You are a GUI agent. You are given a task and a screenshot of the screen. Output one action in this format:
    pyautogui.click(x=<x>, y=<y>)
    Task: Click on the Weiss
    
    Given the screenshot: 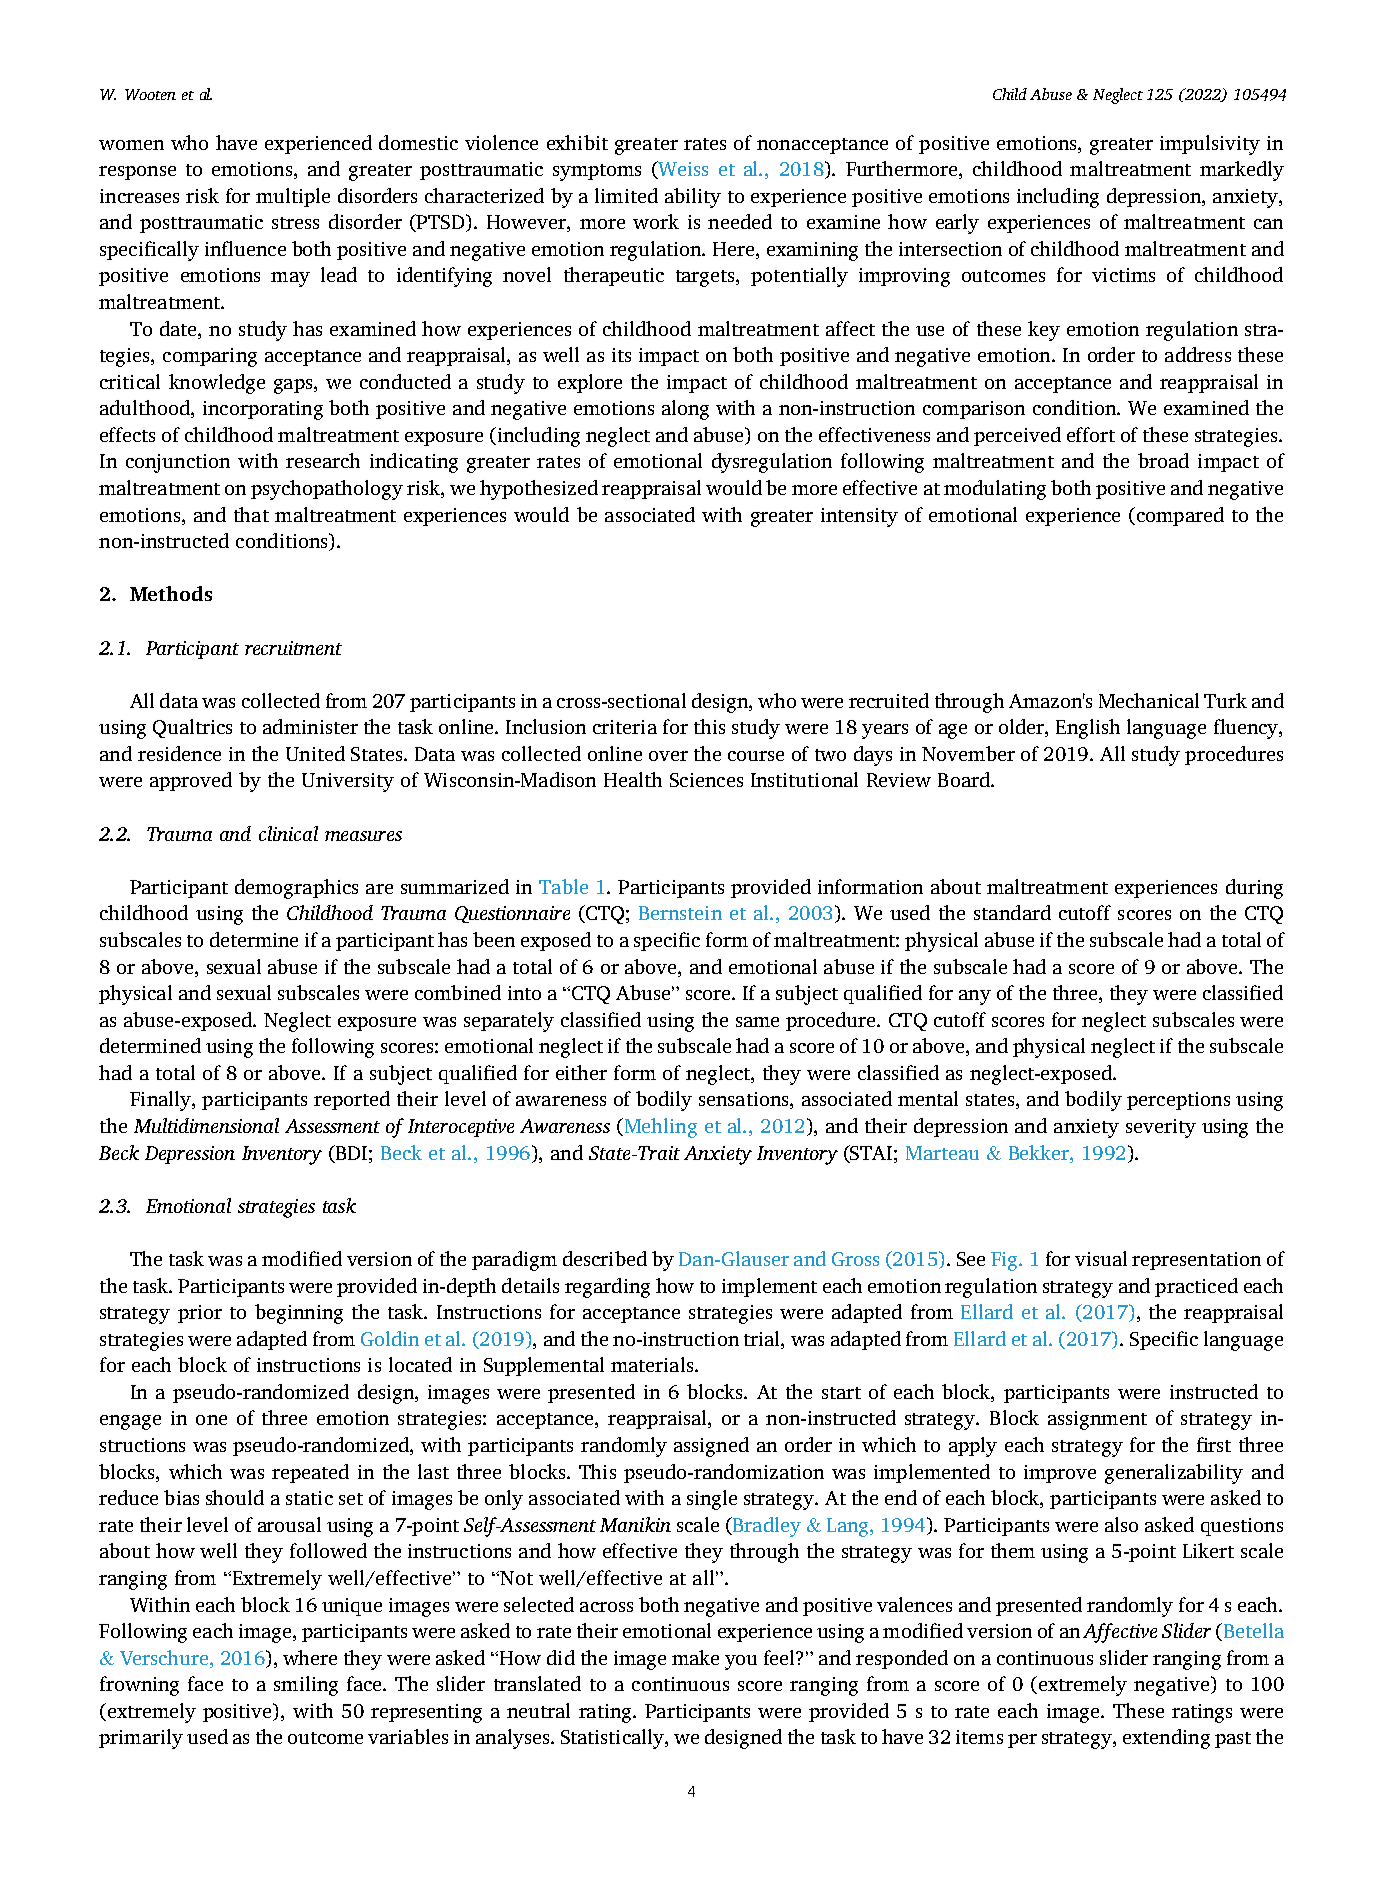 What is the action you would take?
    pyautogui.click(x=682, y=170)
